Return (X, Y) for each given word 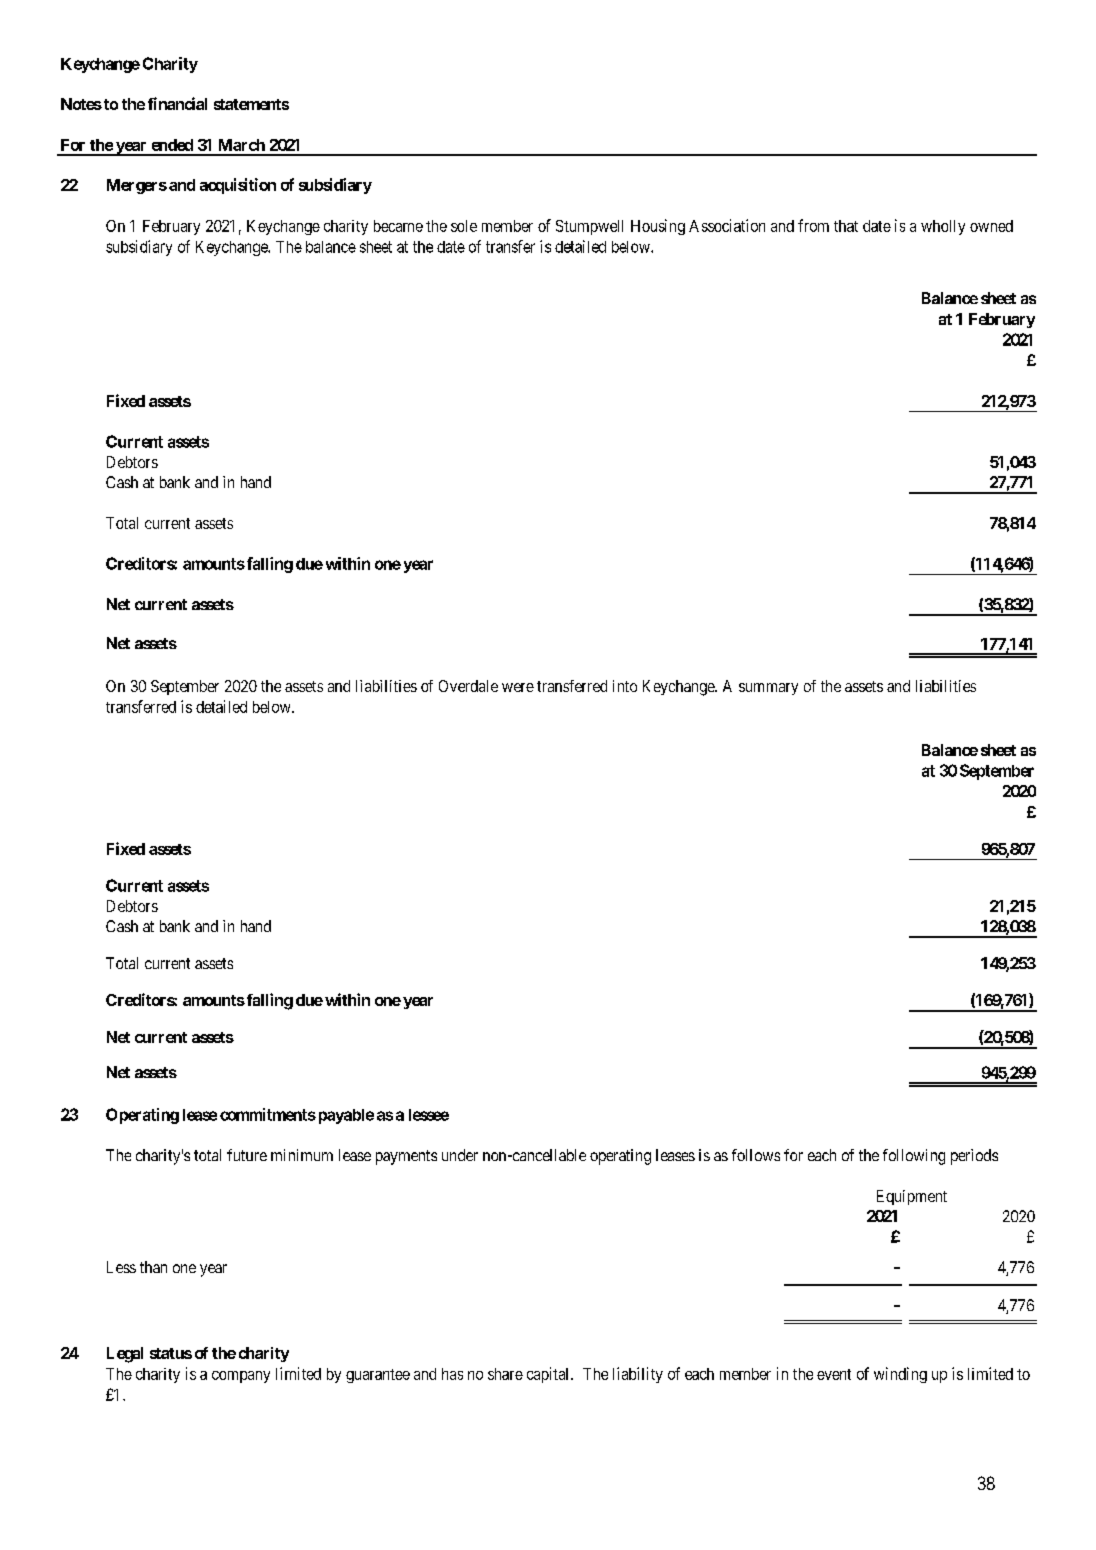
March (242, 145)
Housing (658, 227)
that (846, 226)
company (241, 1377)
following (914, 1157)
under (460, 1155)
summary (768, 689)
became (398, 226)
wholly (943, 227)
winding (900, 1375)
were (518, 687)
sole (464, 226)
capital (549, 1375)
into (625, 686)
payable (344, 1116)
